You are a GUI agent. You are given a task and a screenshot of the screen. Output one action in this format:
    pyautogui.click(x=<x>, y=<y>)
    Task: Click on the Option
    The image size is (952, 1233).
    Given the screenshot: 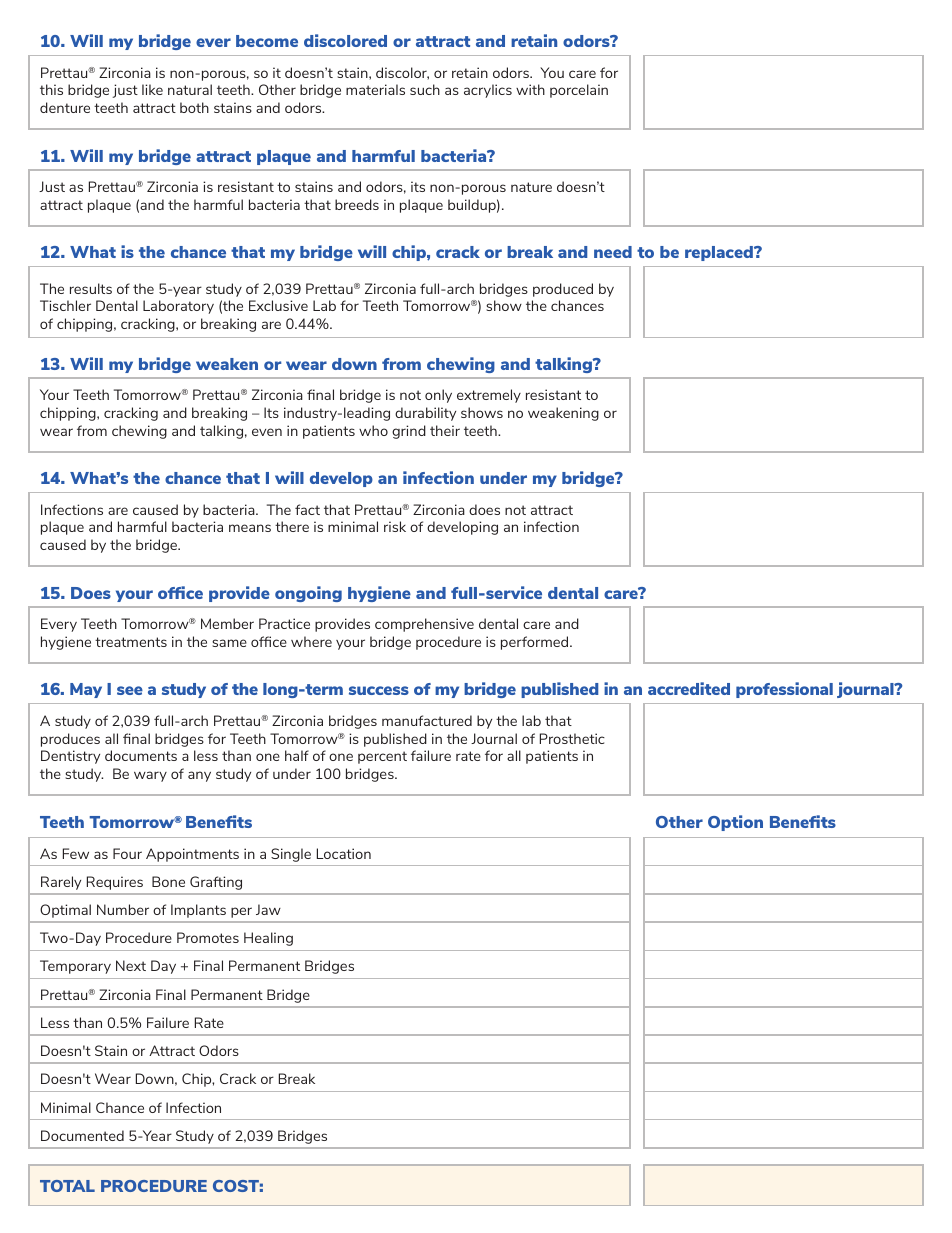 What is the action you would take?
    pyautogui.click(x=735, y=823)
